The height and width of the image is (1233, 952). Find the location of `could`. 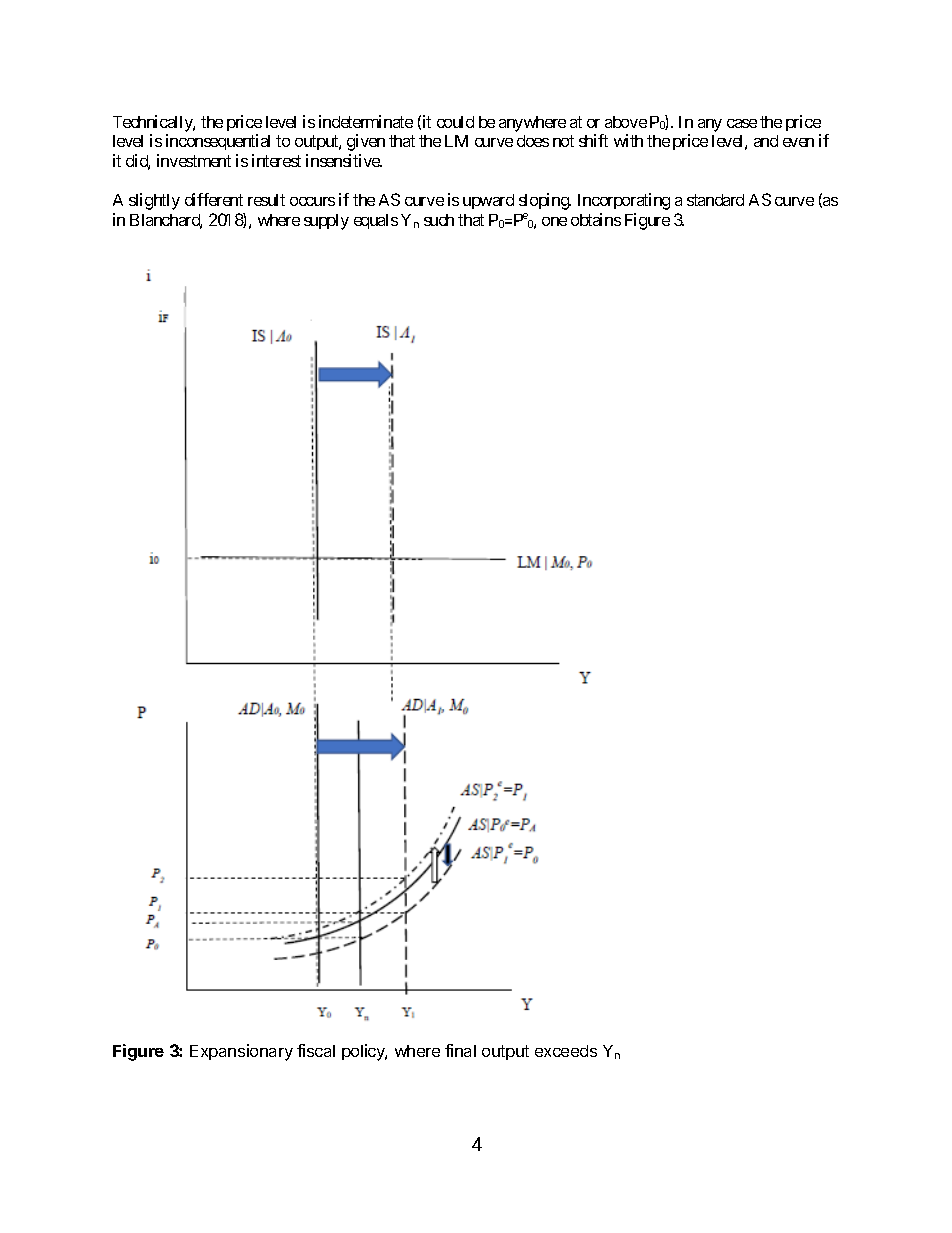

could is located at coordinates (455, 122).
